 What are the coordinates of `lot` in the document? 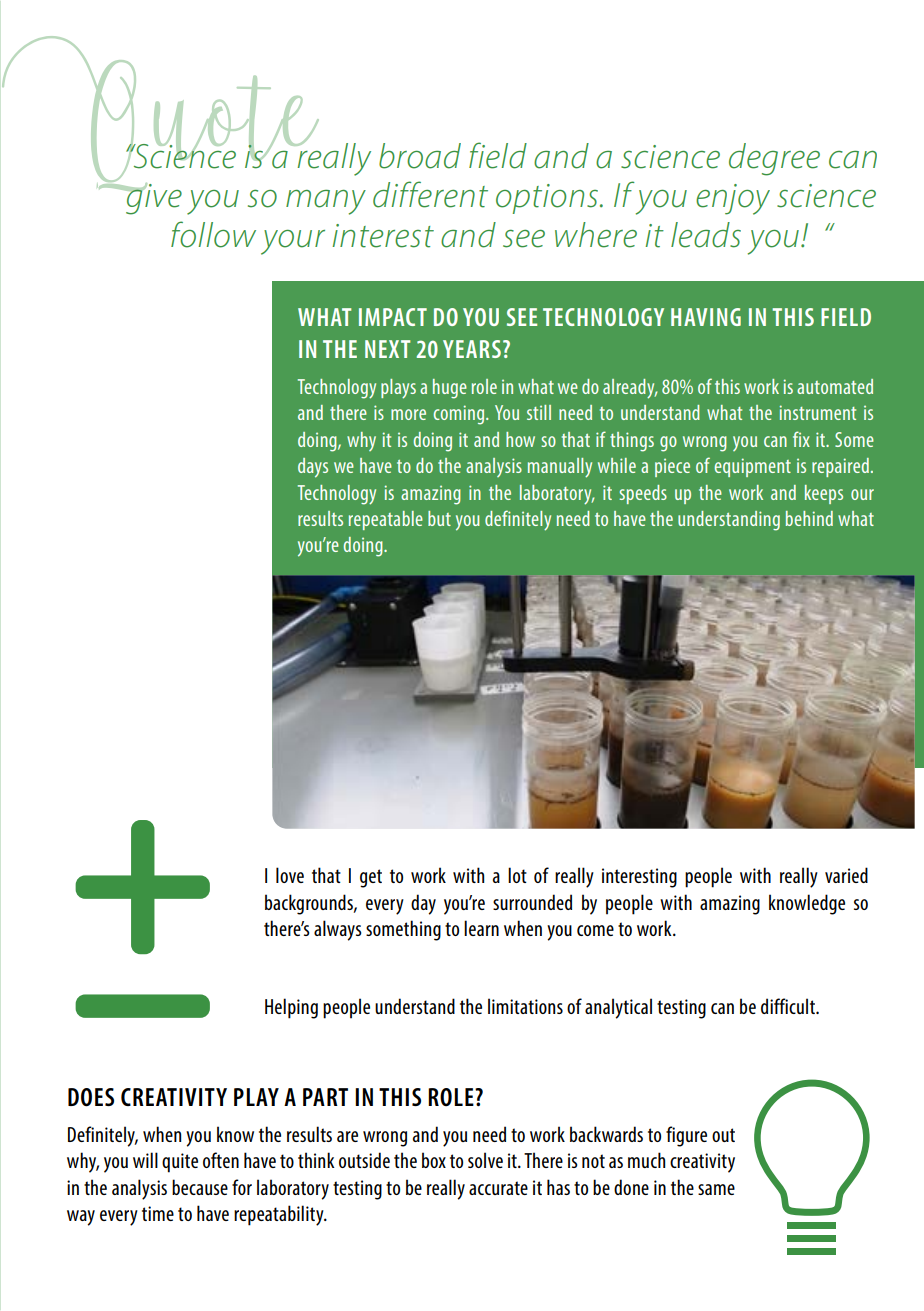 It's located at (517, 875).
